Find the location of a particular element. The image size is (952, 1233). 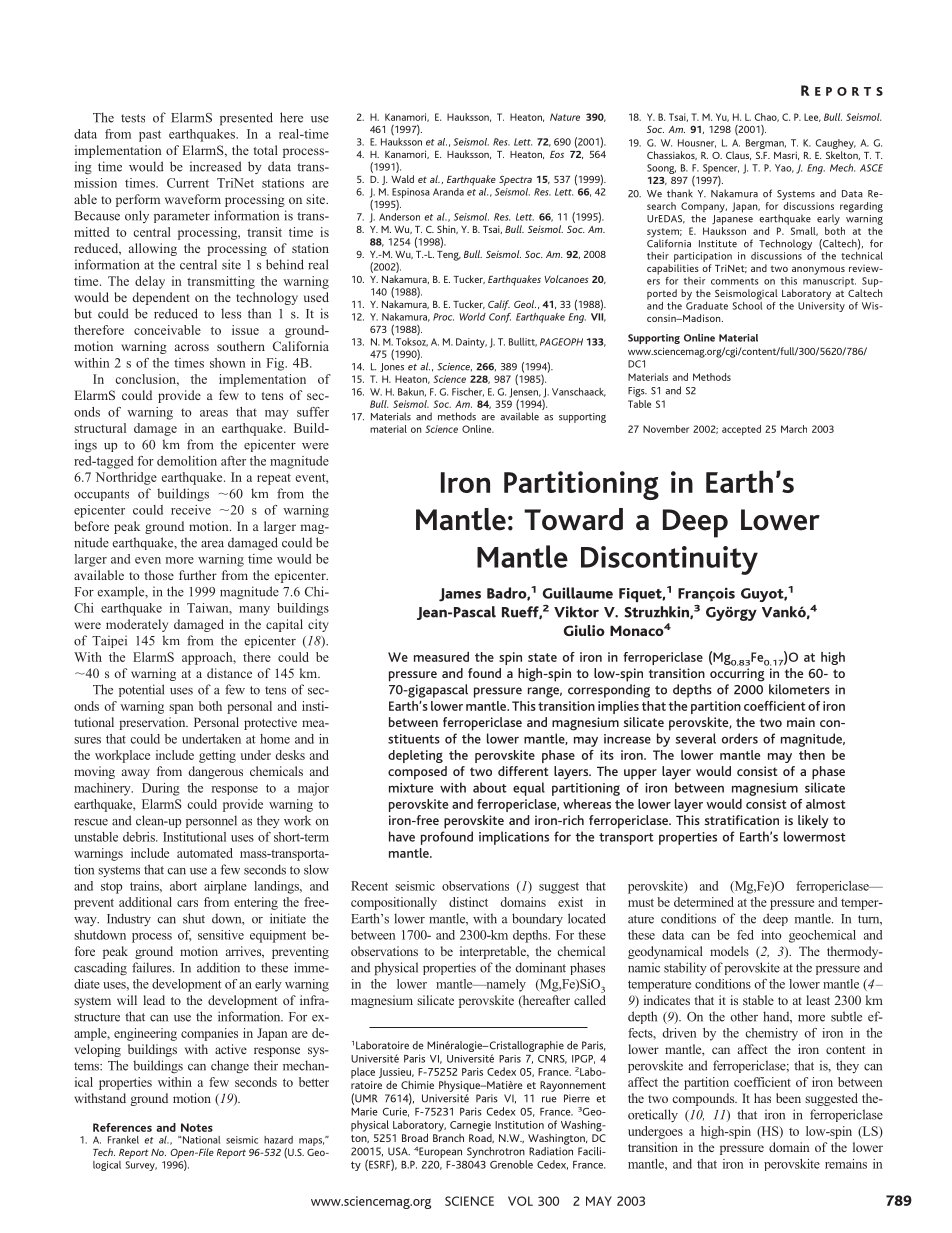

Claus is located at coordinates (738, 155).
